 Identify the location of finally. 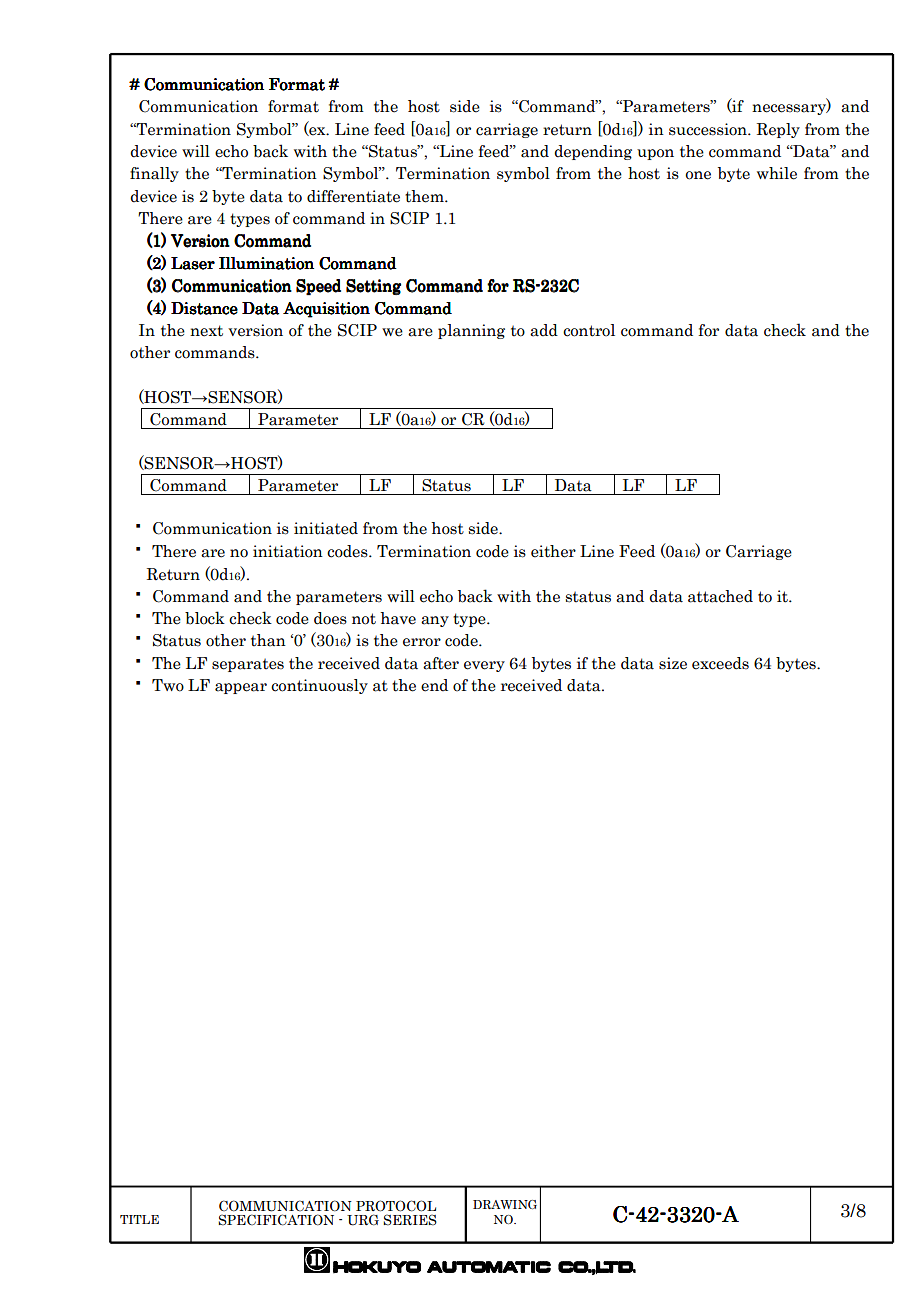
(154, 174).
